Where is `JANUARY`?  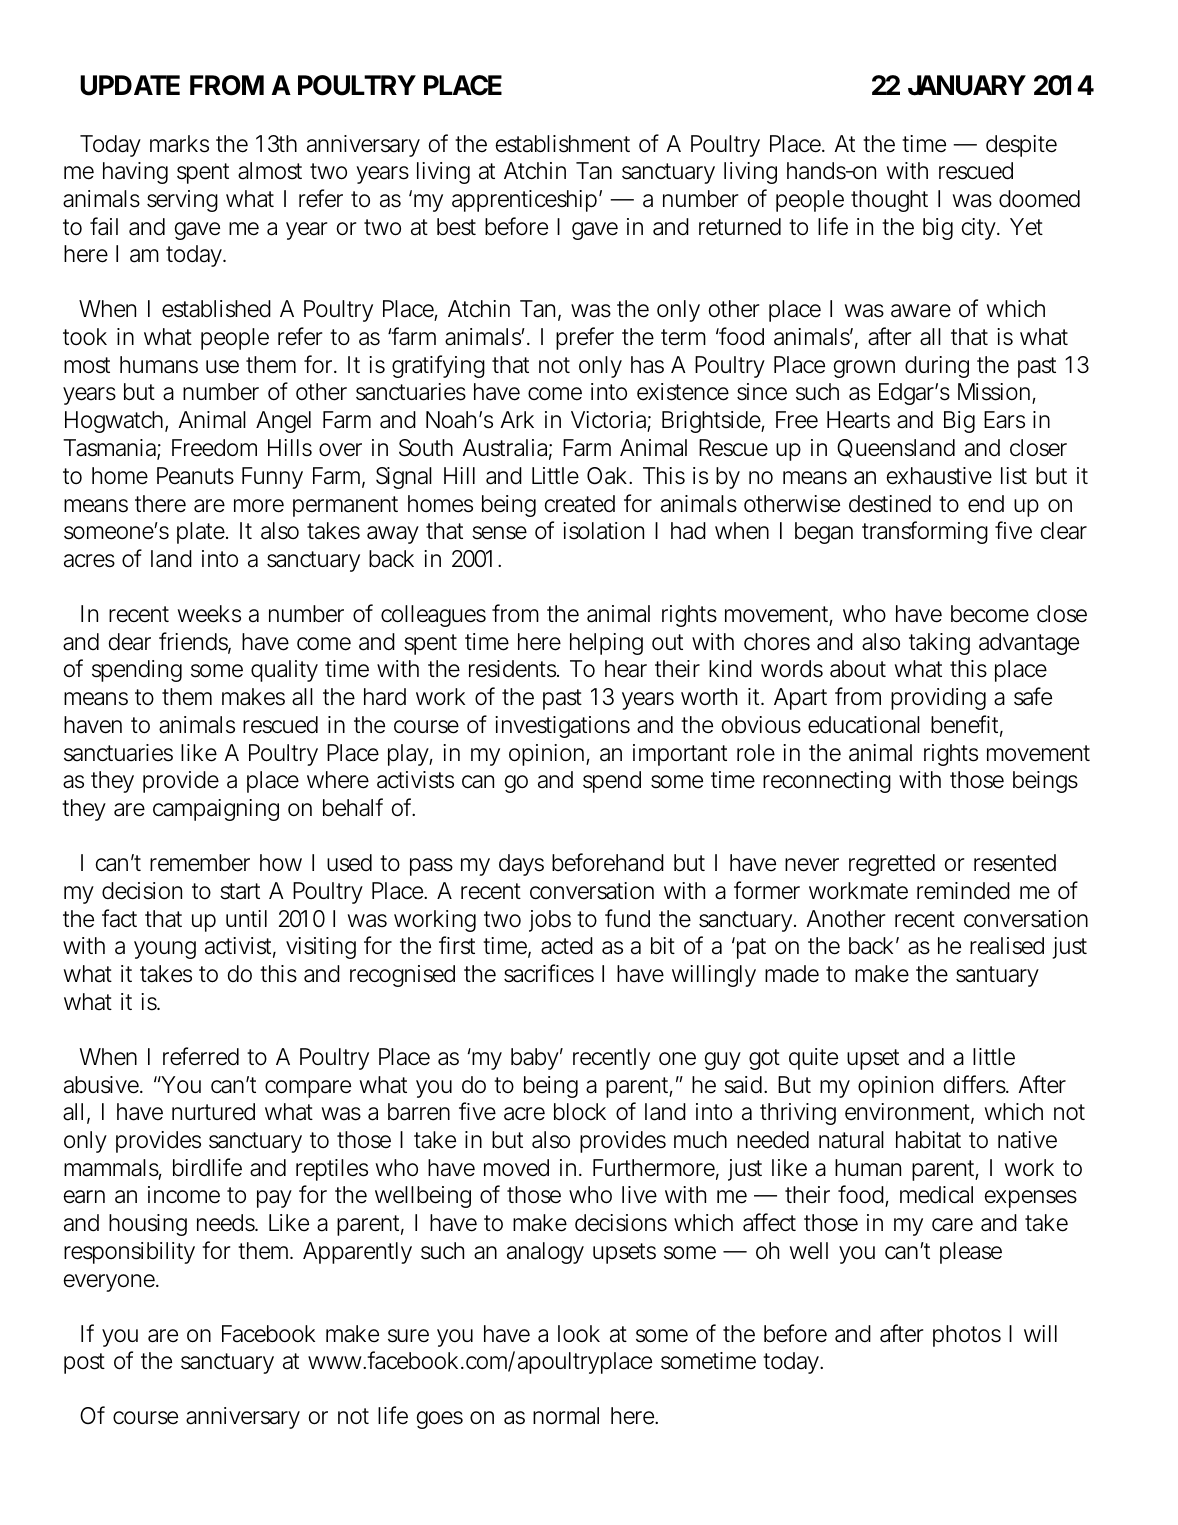 JANUARY is located at coordinates (967, 85).
